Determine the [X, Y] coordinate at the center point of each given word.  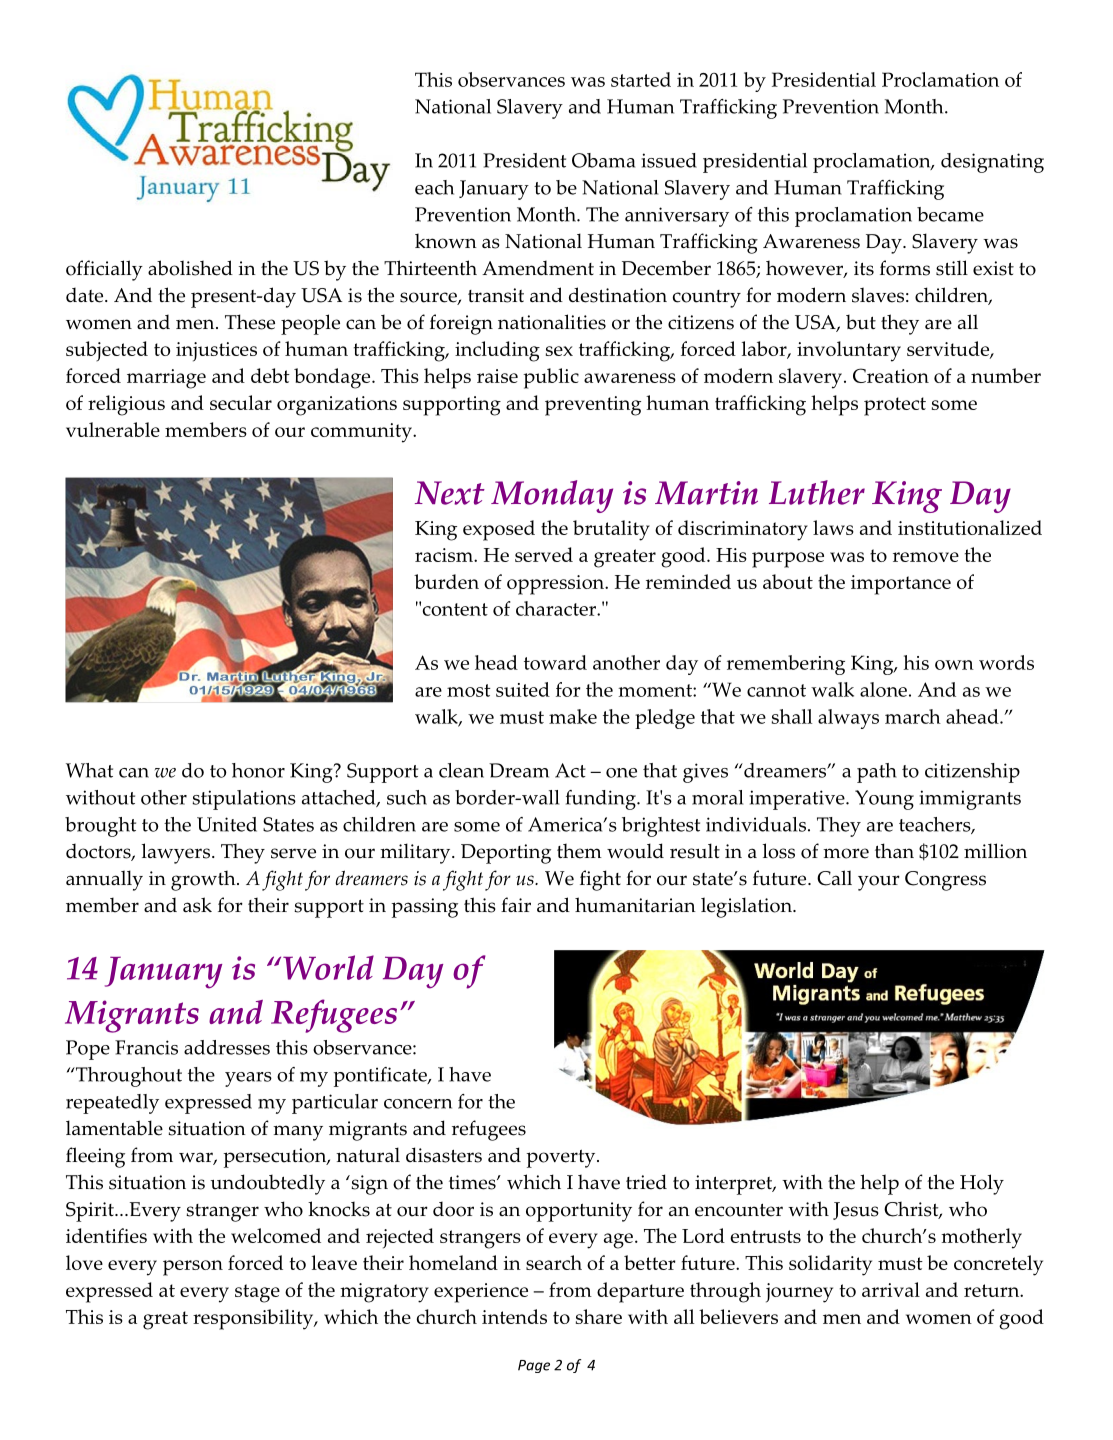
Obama [603, 160]
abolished [190, 268]
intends [514, 1316]
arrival [891, 1289]
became [950, 214]
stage [257, 1293]
